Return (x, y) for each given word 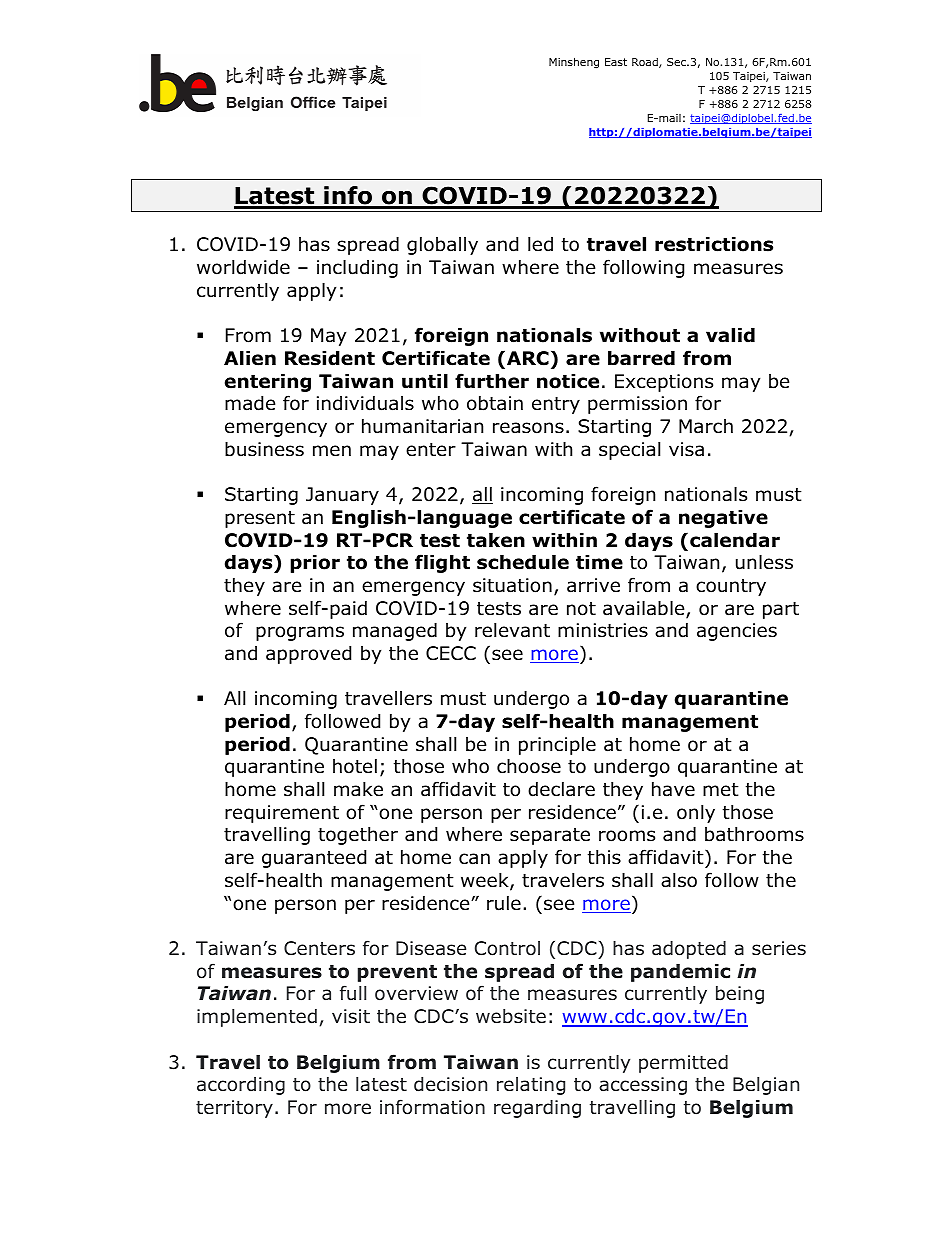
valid (730, 335)
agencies (737, 632)
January (342, 496)
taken (496, 540)
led (540, 244)
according (241, 1086)
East (616, 62)
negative (723, 518)
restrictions (714, 244)
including (357, 268)
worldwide (243, 267)
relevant (512, 630)
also (679, 880)
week (486, 881)
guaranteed (314, 858)
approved (308, 654)
